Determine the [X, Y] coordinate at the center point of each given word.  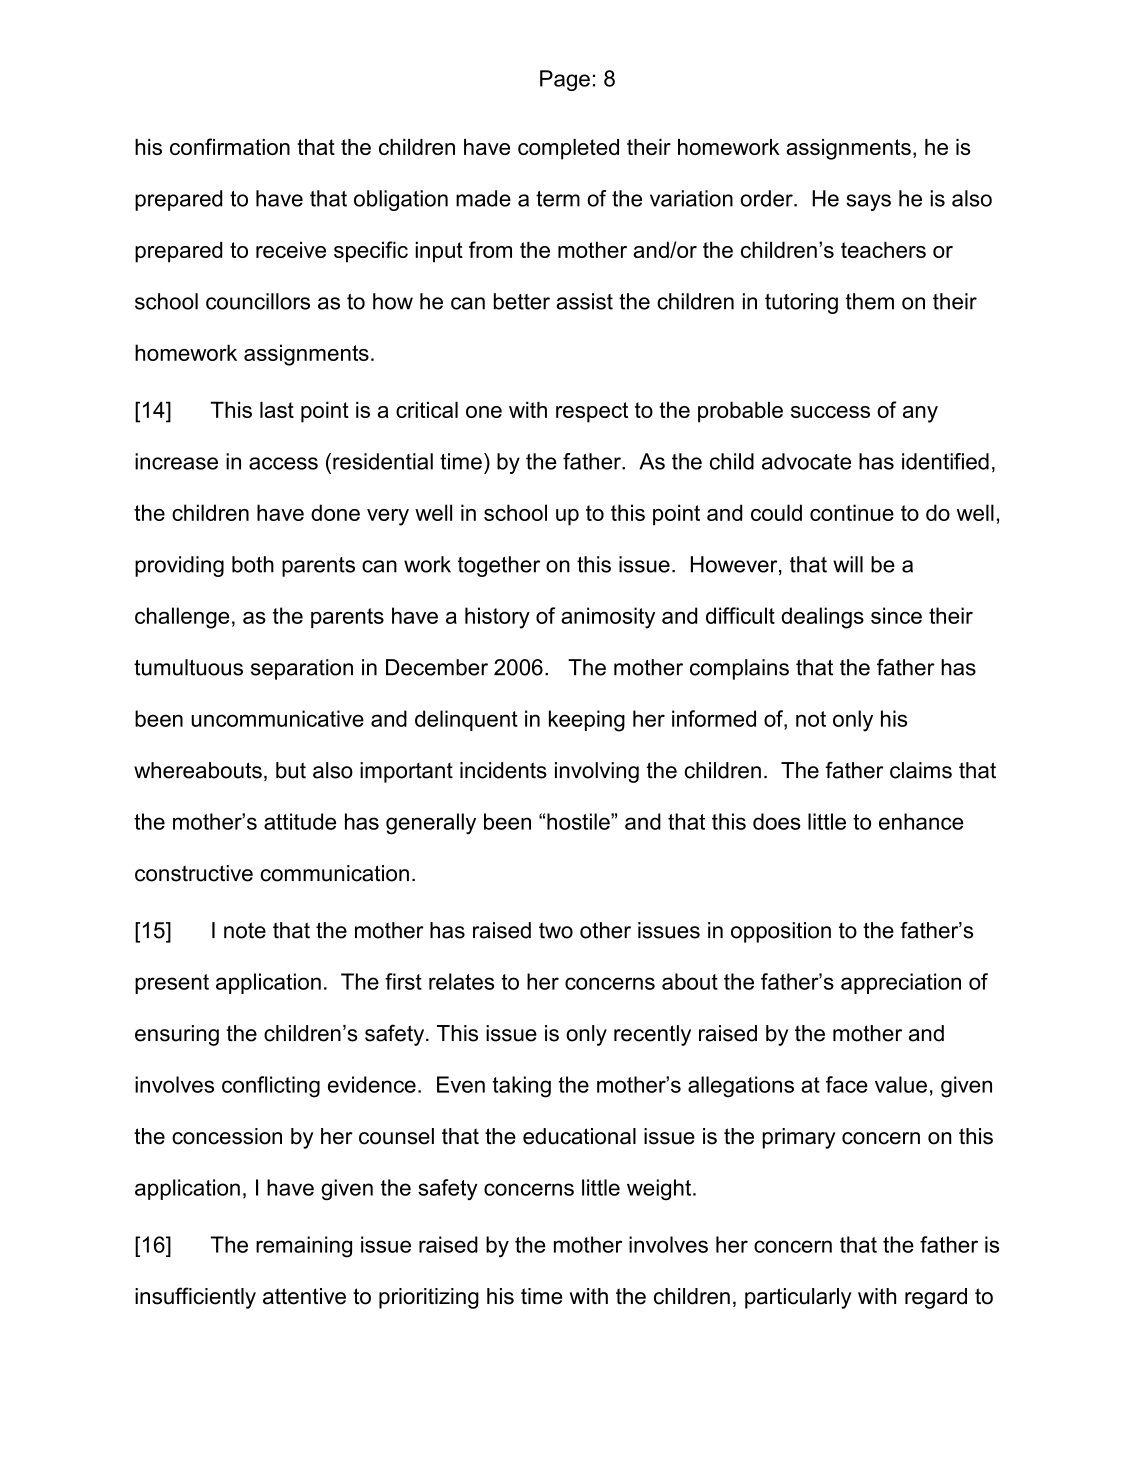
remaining [304, 1247]
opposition [781, 932]
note [245, 930]
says [868, 202]
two [556, 930]
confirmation [230, 146]
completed [568, 149]
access [283, 463]
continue [852, 512]
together [499, 566]
